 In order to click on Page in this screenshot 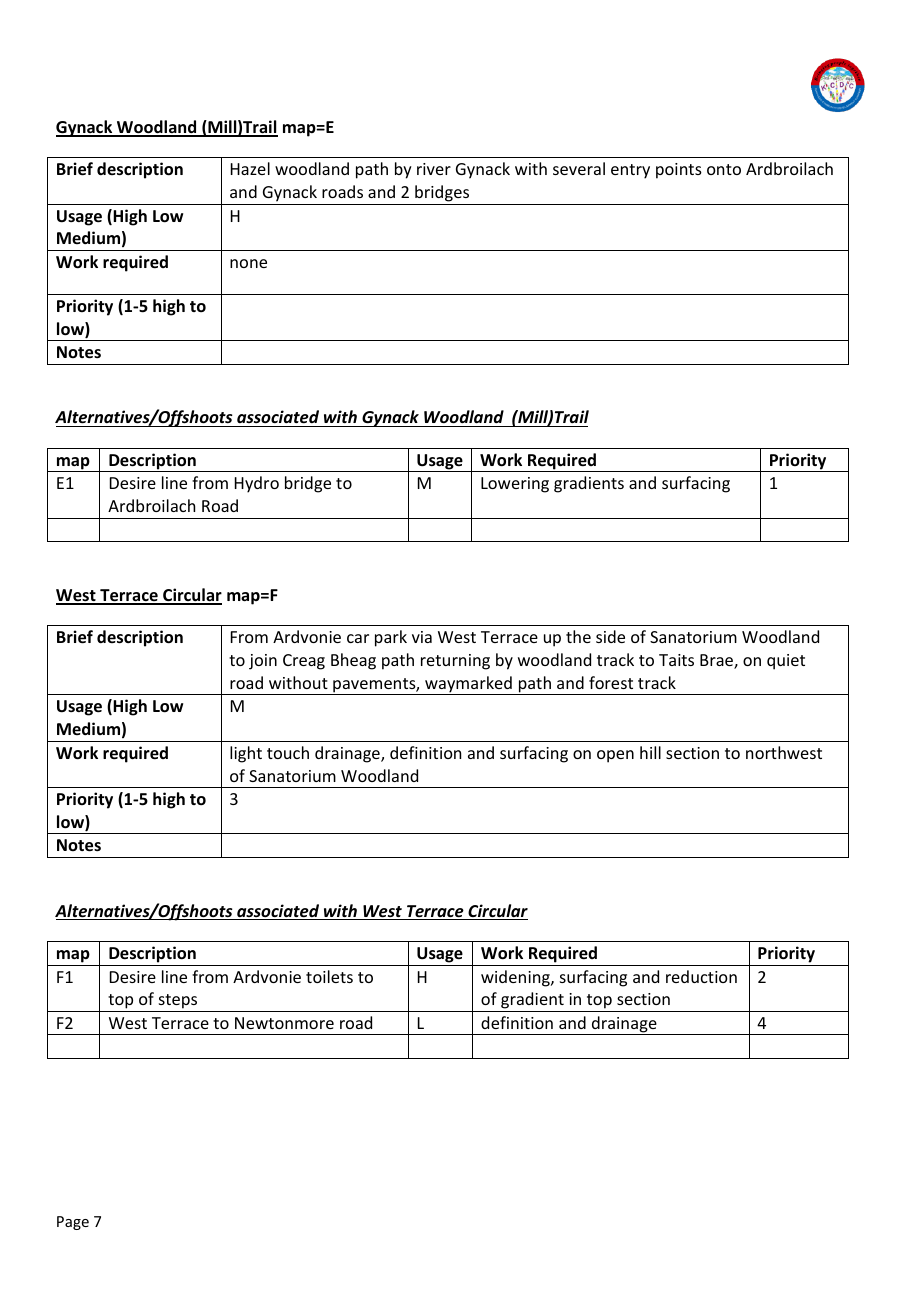, I will do `click(73, 1223)`.
